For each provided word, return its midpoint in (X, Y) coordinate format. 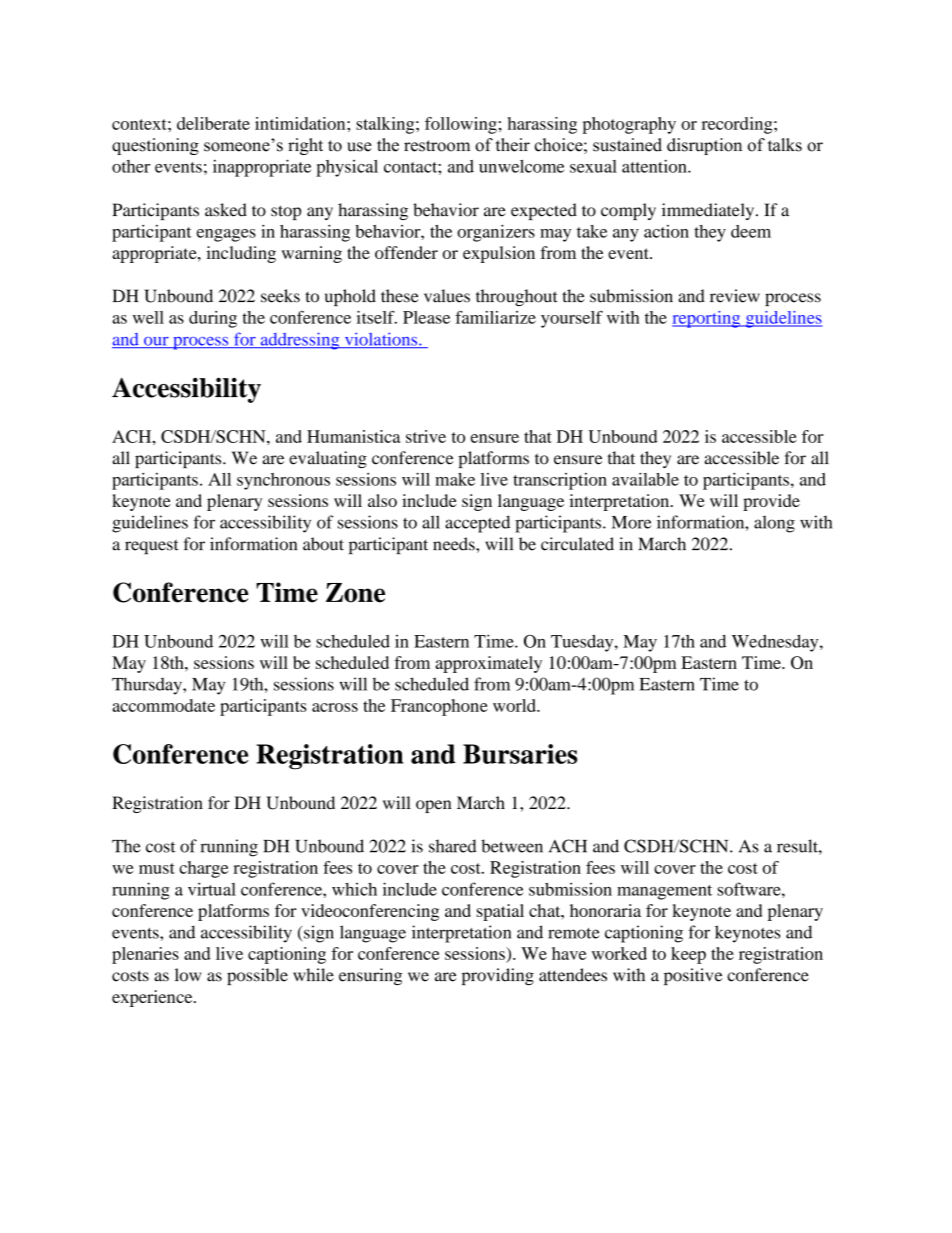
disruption (704, 146)
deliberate (213, 123)
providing (498, 976)
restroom (437, 146)
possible (257, 976)
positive (693, 976)
